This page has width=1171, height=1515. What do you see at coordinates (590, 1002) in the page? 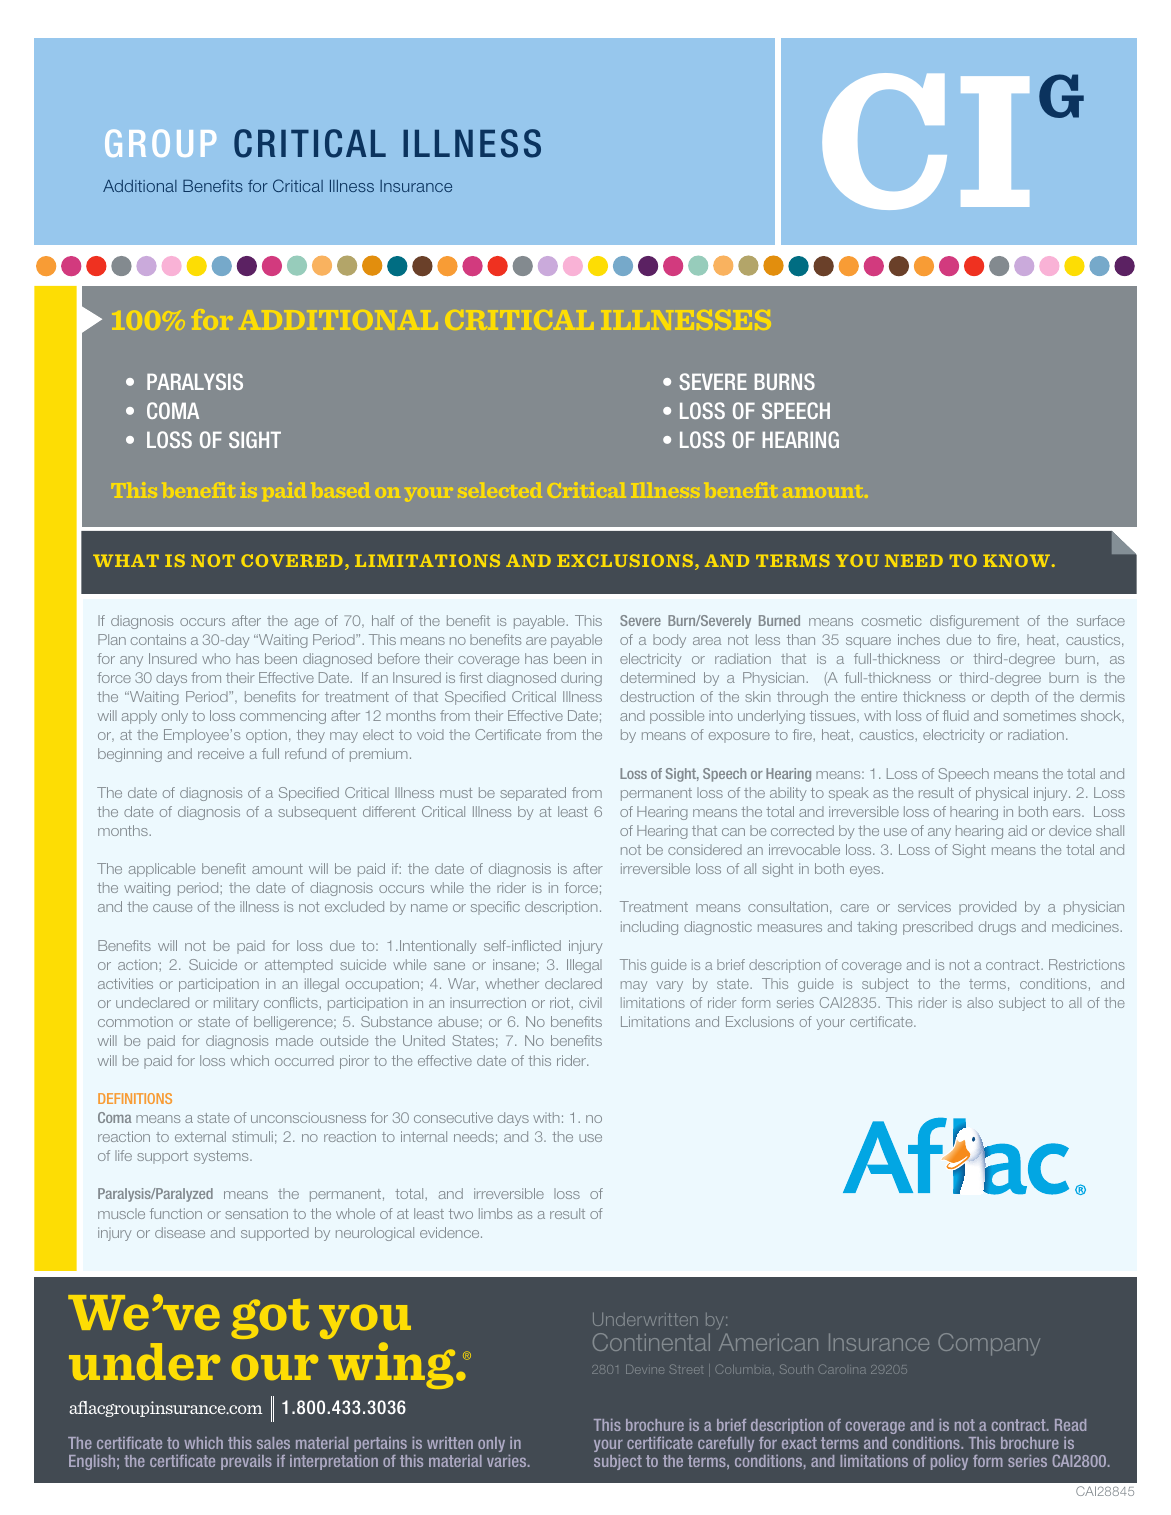
I see `civil` at bounding box center [590, 1002].
